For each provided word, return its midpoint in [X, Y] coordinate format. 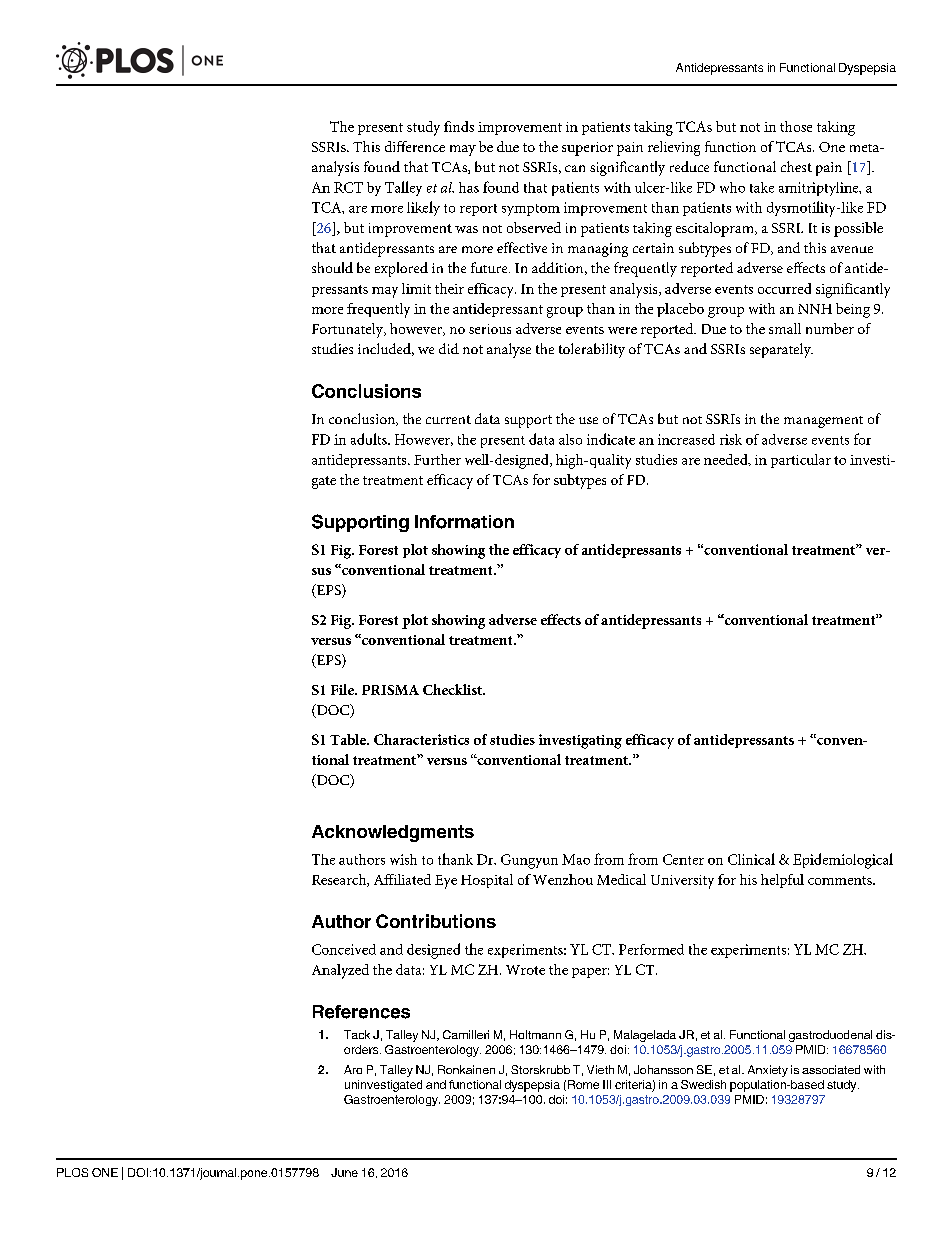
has [469, 187]
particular [801, 461]
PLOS [72, 1172]
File [343, 689]
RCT [348, 187]
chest [796, 166]
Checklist [454, 689]
